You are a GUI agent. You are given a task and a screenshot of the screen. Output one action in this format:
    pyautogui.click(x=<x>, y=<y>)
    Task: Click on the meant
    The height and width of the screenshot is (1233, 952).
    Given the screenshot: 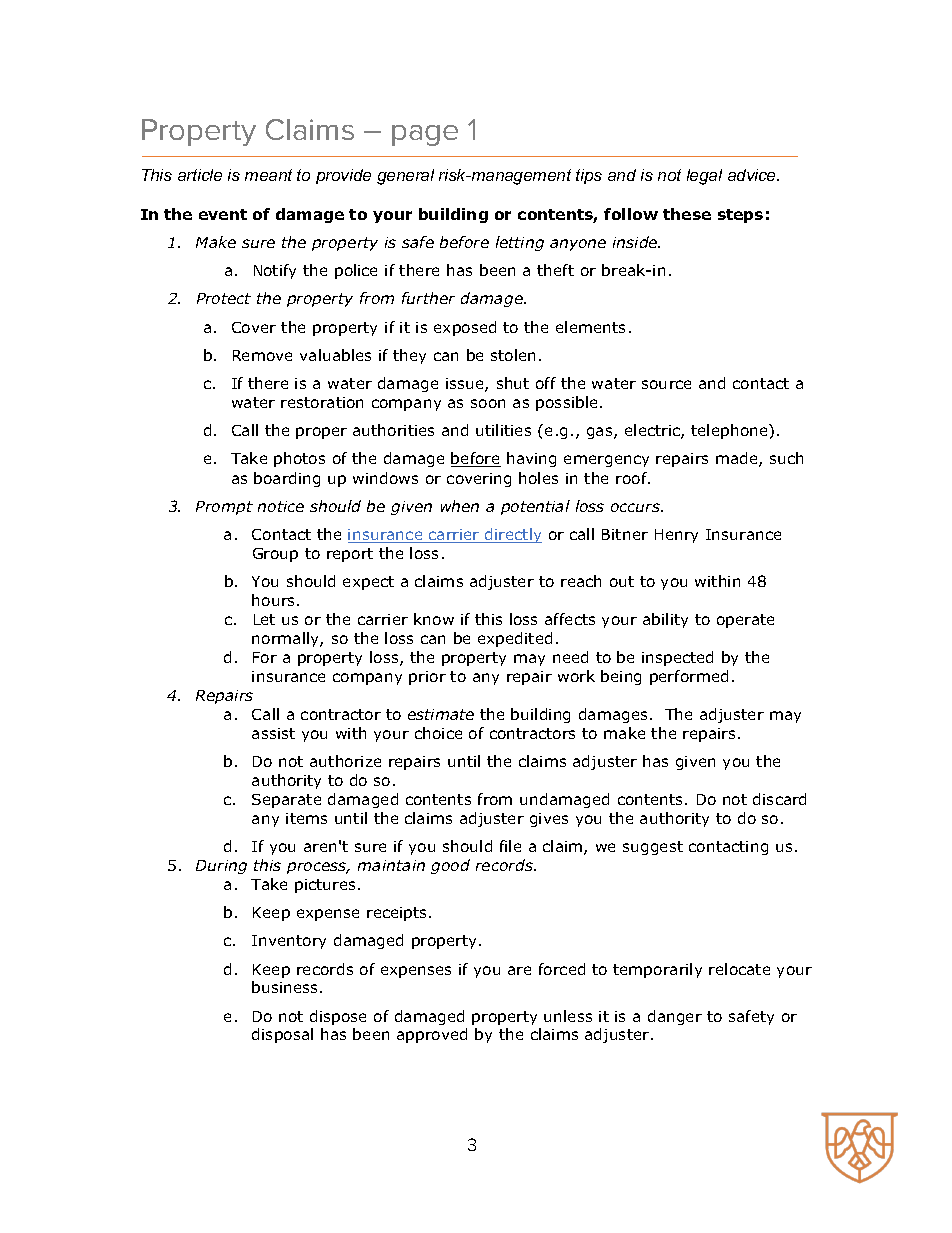 What is the action you would take?
    pyautogui.click(x=268, y=175)
